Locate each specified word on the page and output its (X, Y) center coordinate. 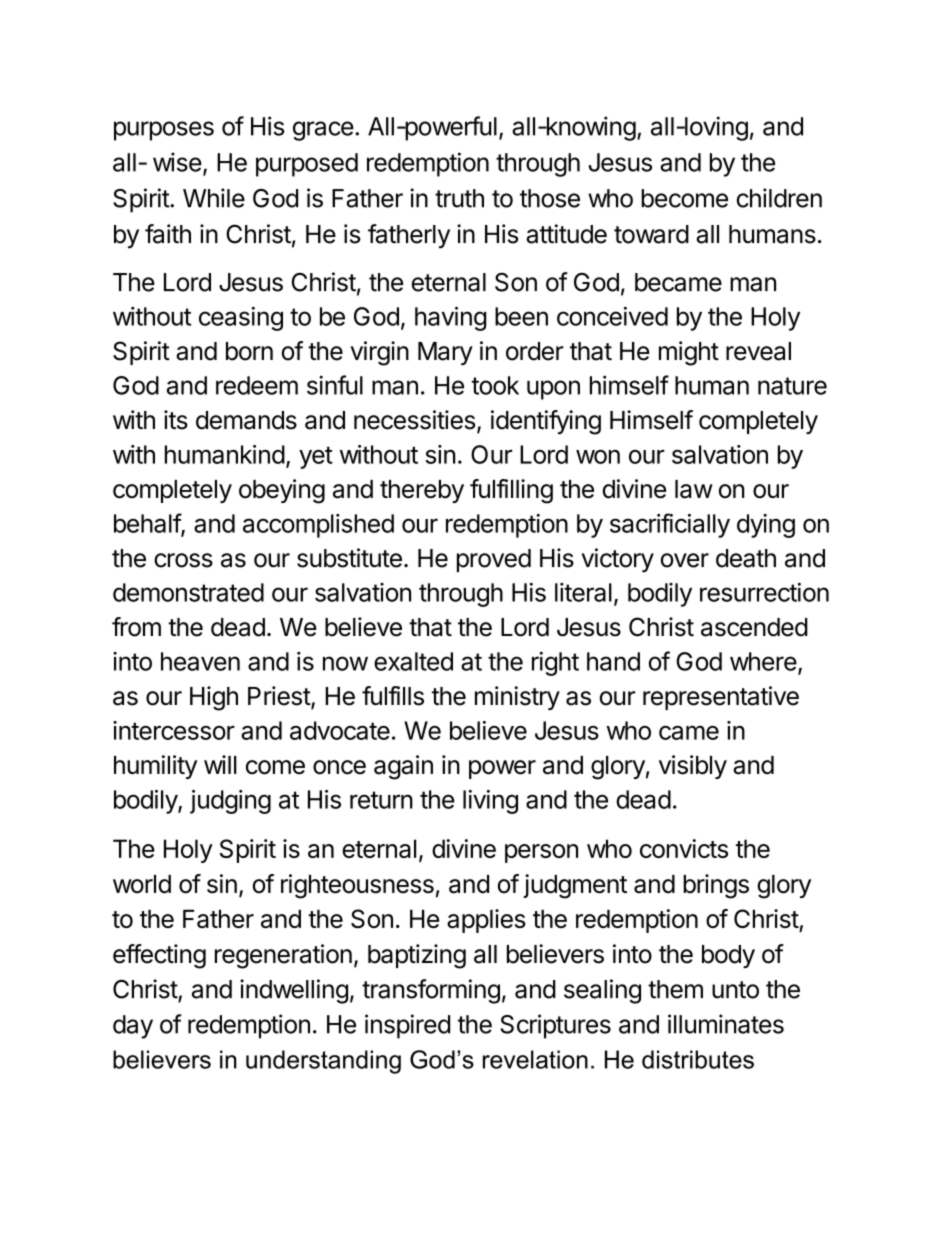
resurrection (764, 592)
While (214, 198)
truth (459, 198)
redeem (257, 385)
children (779, 198)
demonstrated (188, 592)
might (689, 353)
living (490, 802)
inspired (407, 1026)
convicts (684, 848)
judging (230, 802)
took (495, 385)
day (133, 1027)
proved (494, 560)
